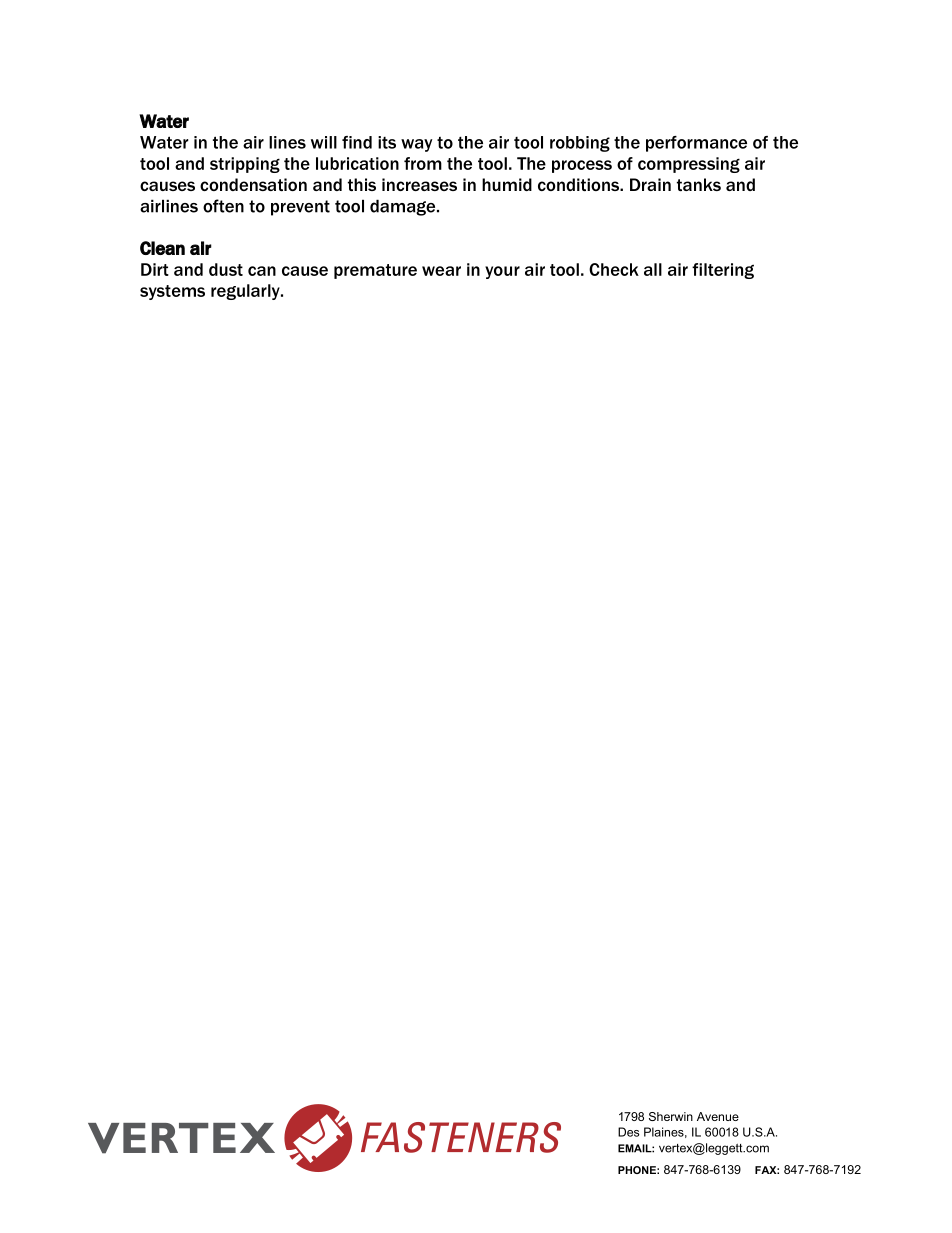  I want to click on from, so click(423, 163).
